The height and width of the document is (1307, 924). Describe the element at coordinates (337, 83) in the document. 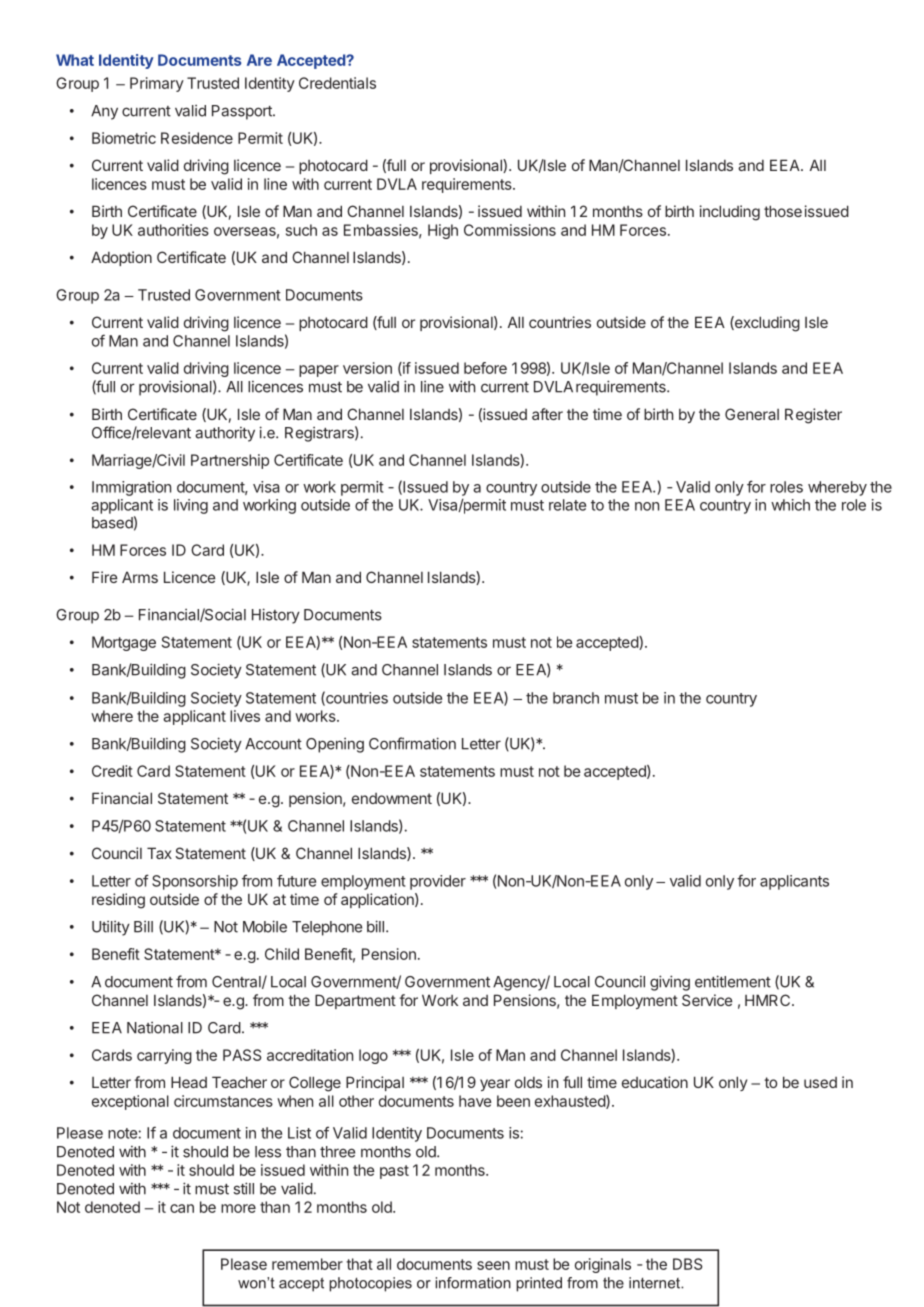

I see `Credentials` at that location.
